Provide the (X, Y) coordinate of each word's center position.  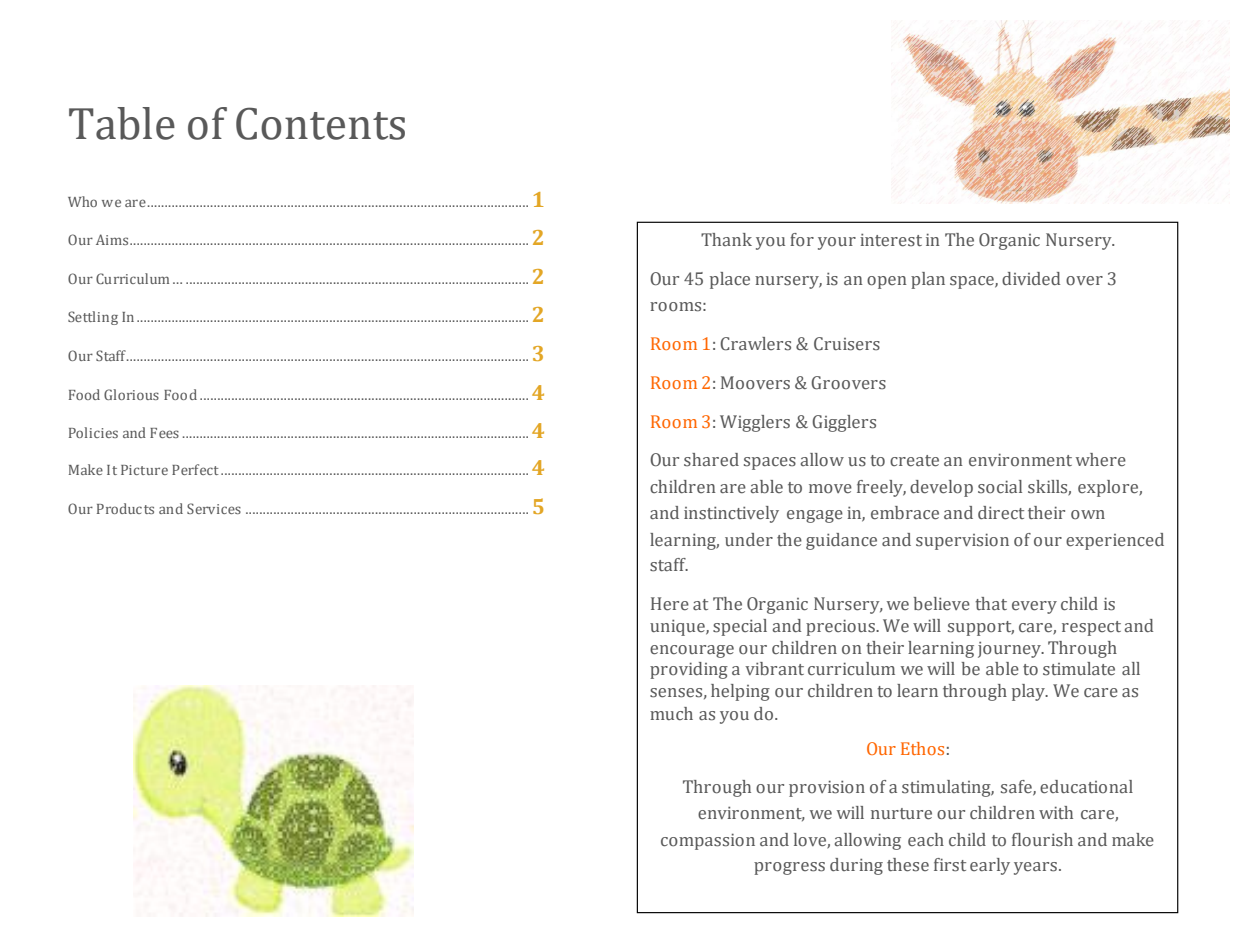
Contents (320, 123)
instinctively (731, 514)
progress (789, 868)
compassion (708, 841)
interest (891, 240)
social (1000, 487)
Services (214, 508)
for (802, 240)
